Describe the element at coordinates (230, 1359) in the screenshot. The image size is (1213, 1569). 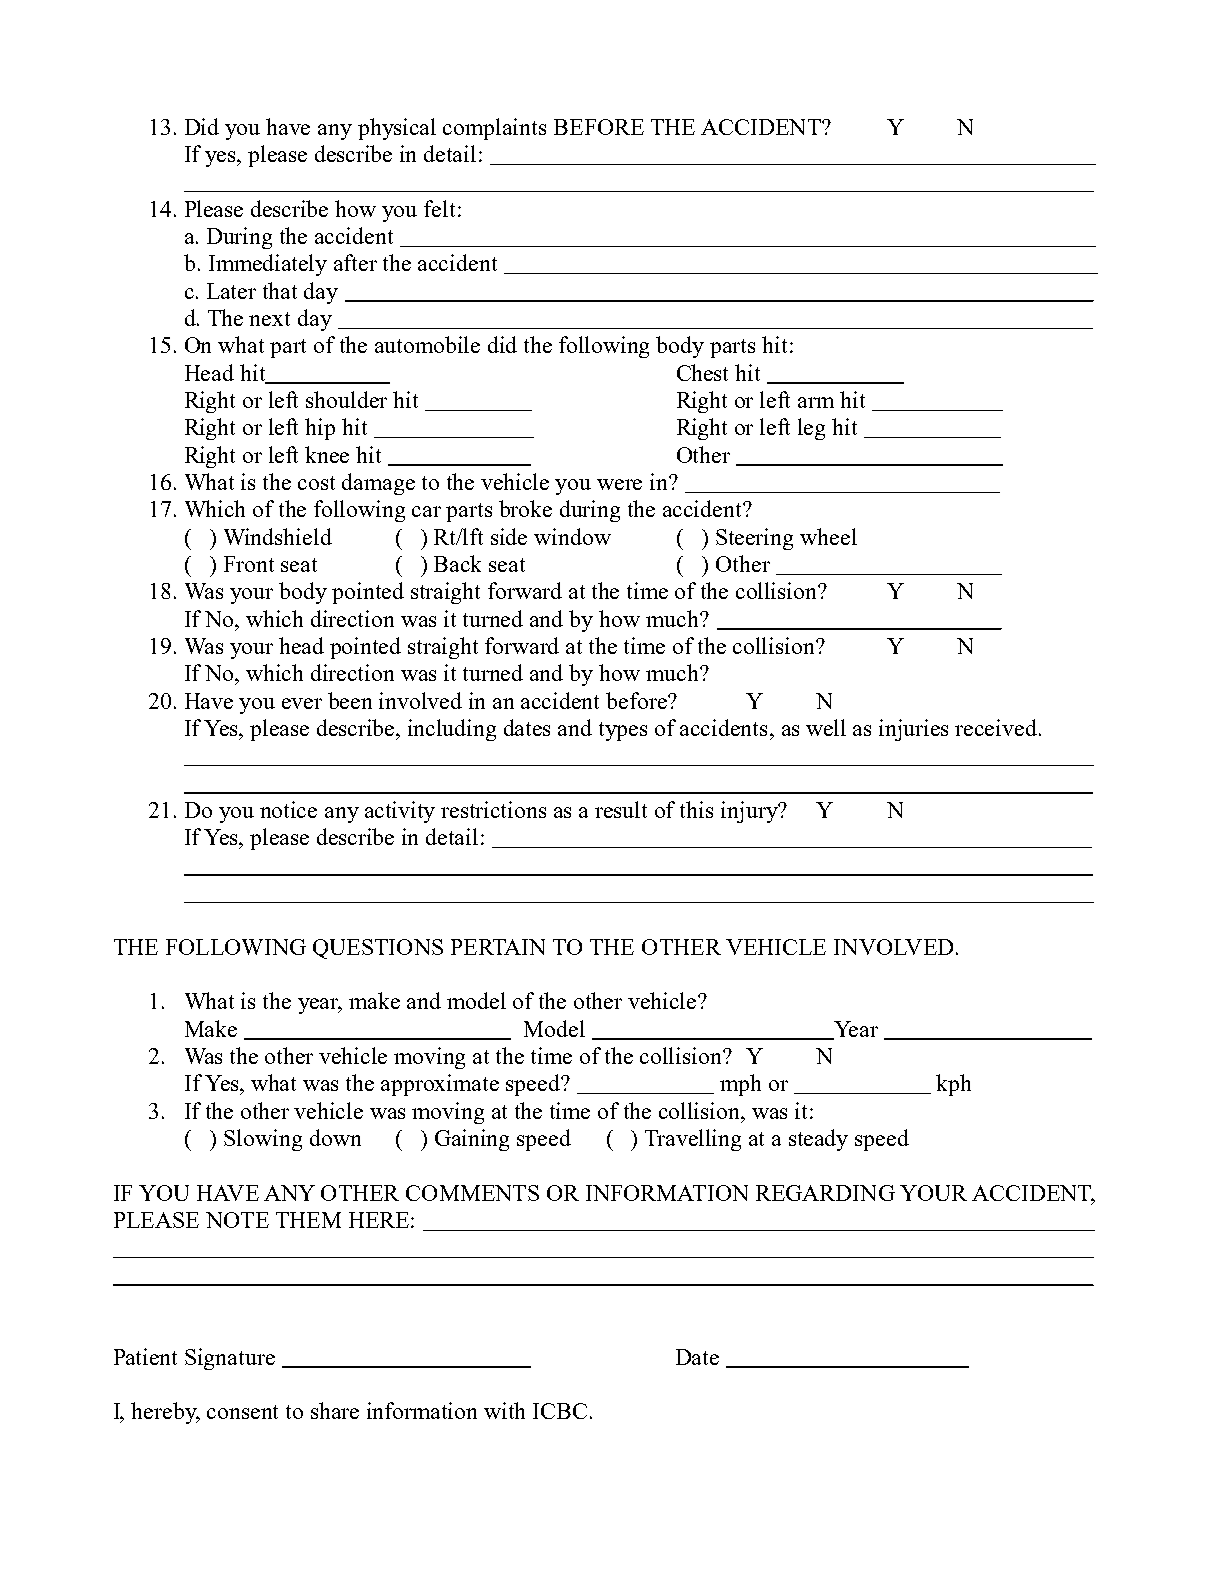
I see `Signature` at that location.
